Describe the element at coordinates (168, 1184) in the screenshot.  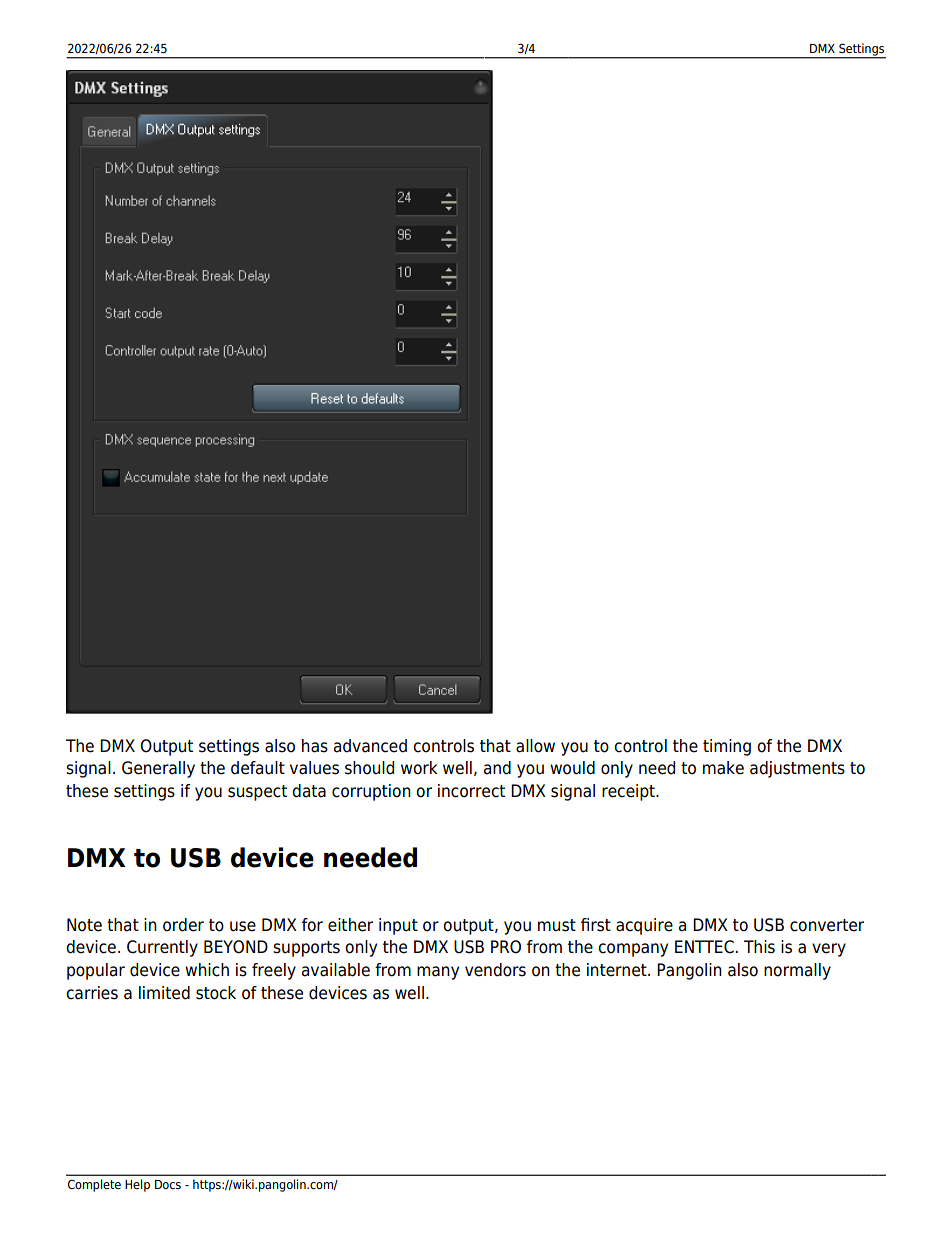
I see `Docs` at that location.
